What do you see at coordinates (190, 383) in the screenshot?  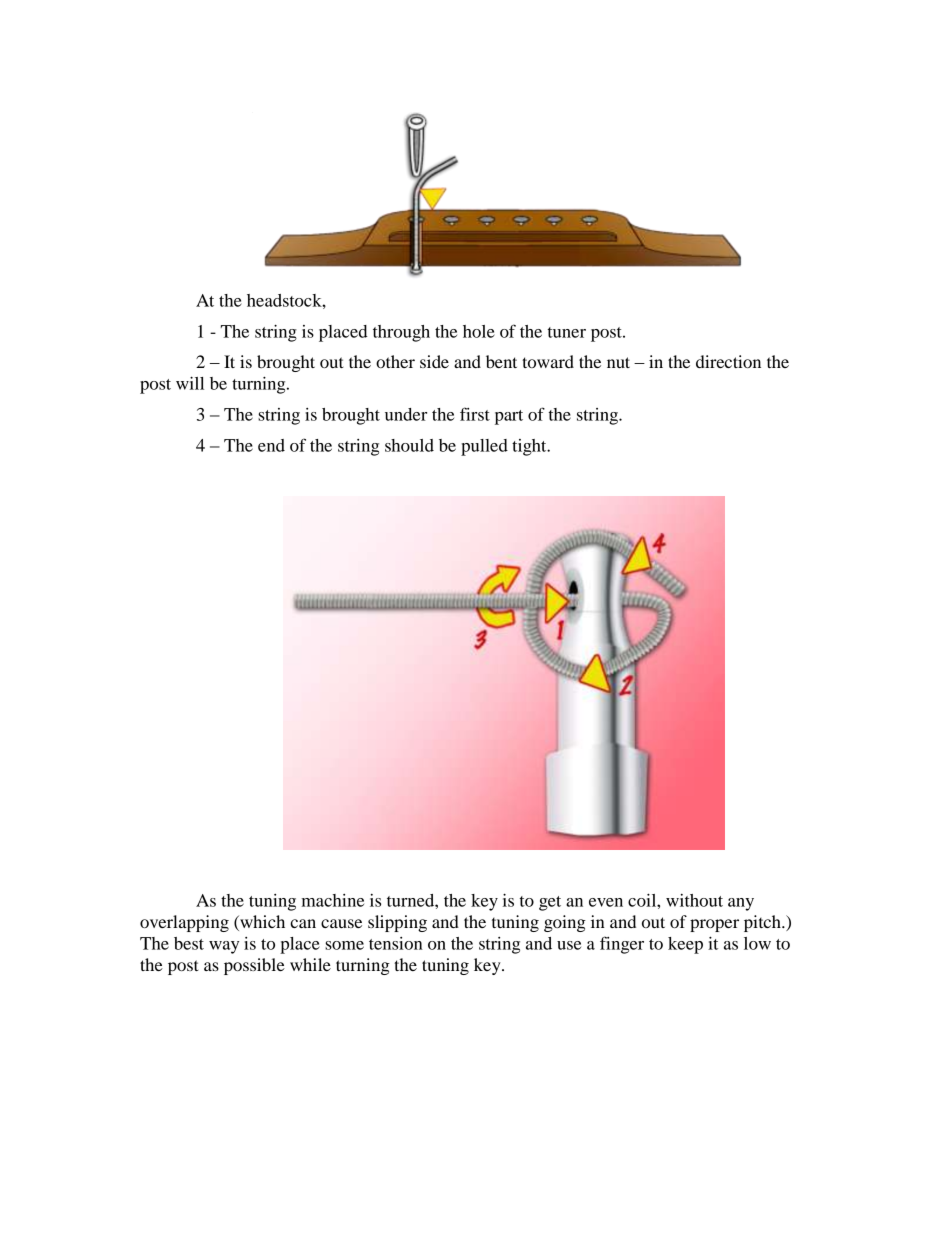 I see `will` at bounding box center [190, 383].
